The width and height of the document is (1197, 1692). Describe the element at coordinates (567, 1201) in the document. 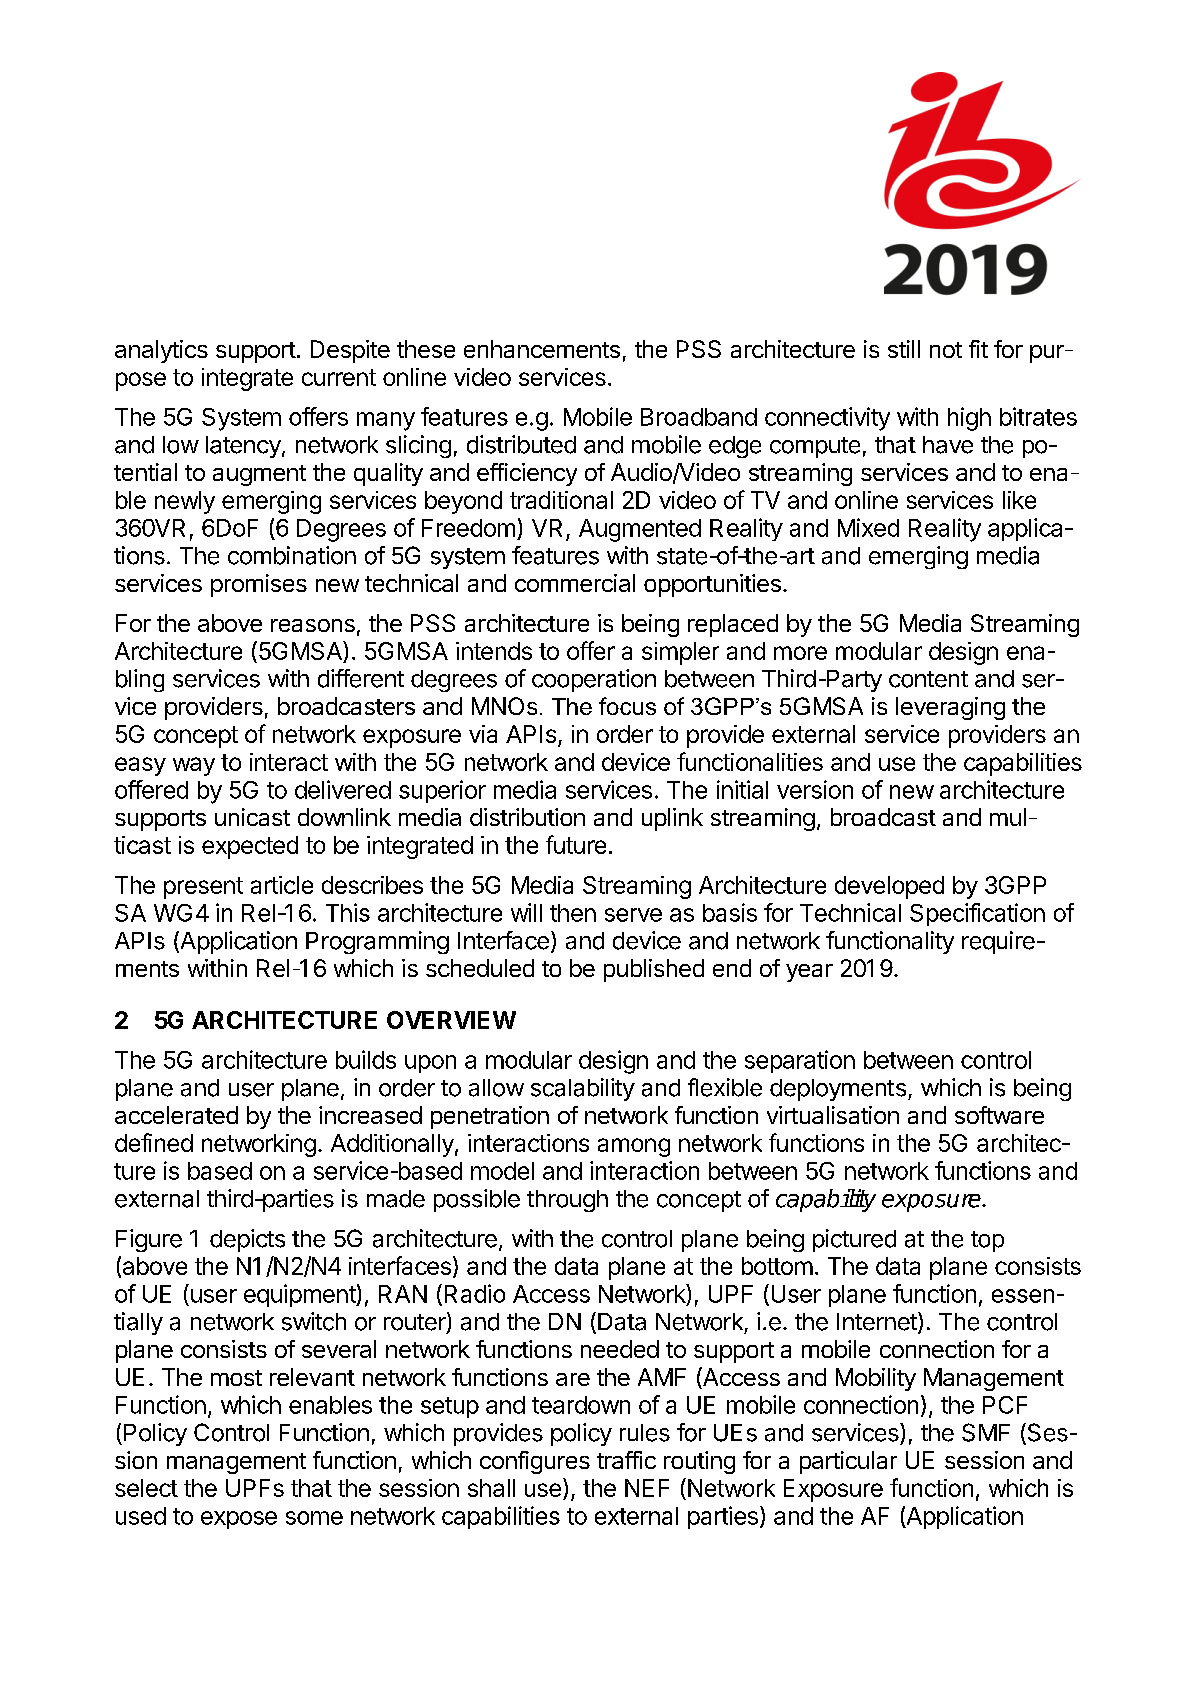

I see `through` at that location.
